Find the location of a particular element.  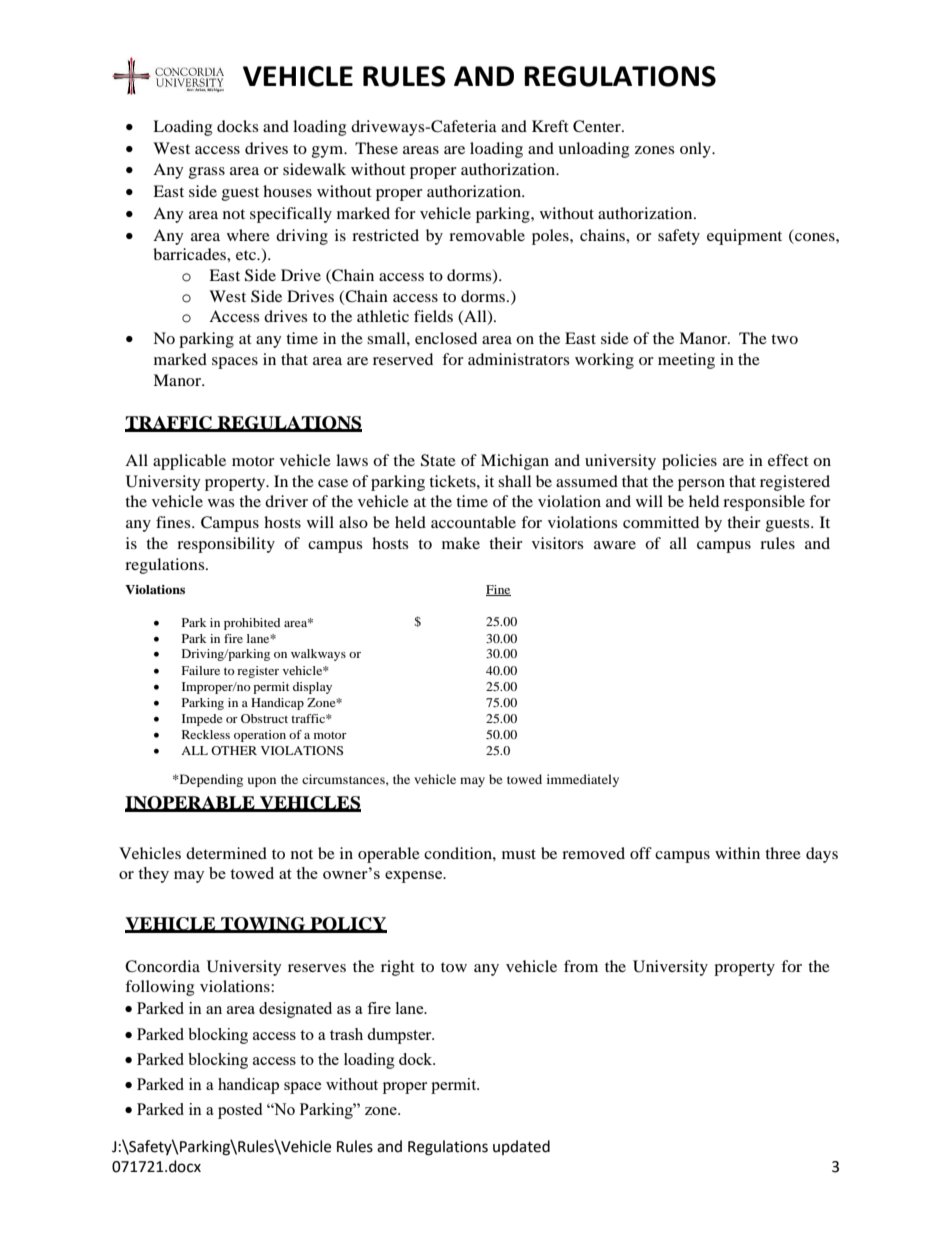

removable is located at coordinates (487, 235).
